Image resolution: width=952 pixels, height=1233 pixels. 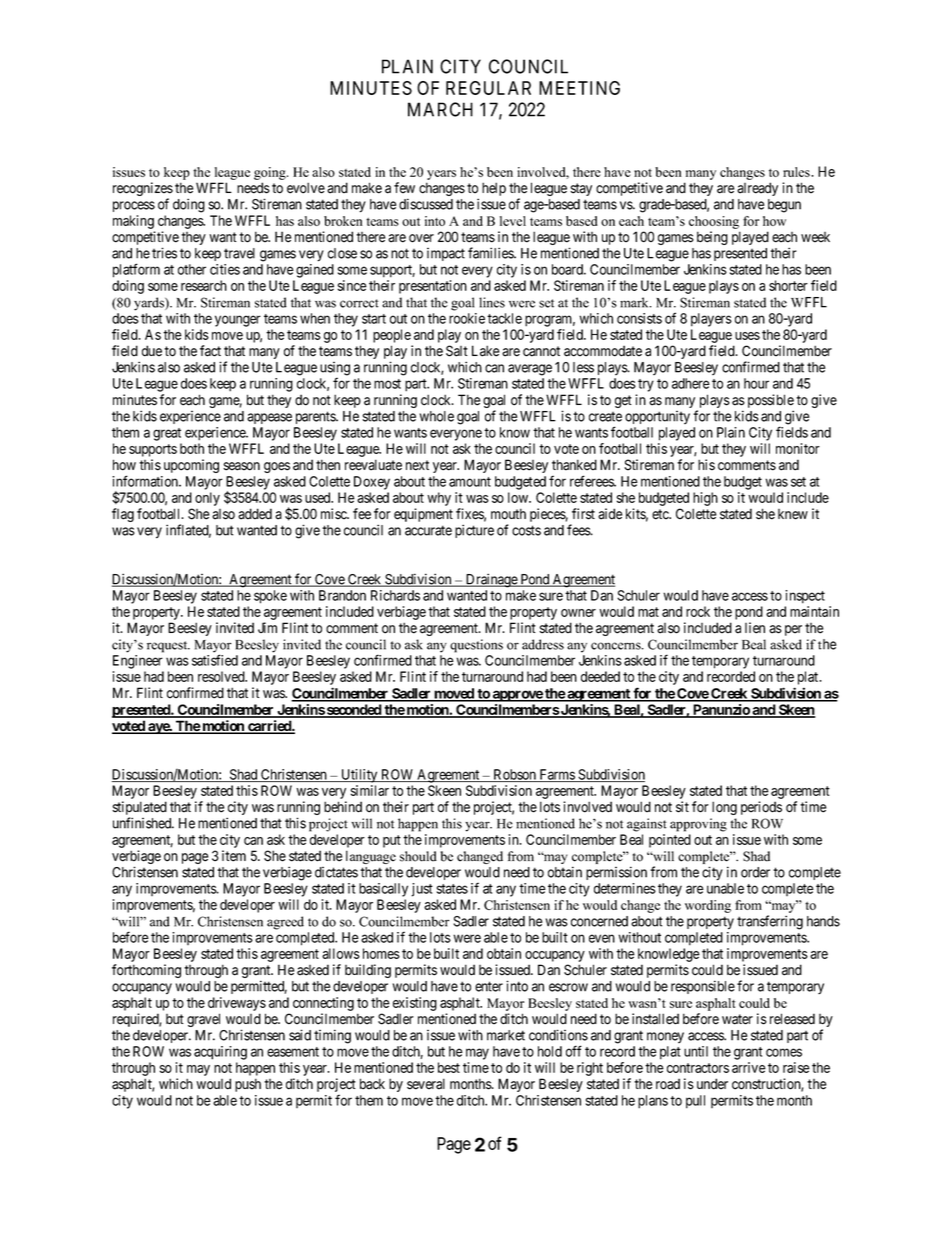 I want to click on Drainage, so click(x=491, y=580).
